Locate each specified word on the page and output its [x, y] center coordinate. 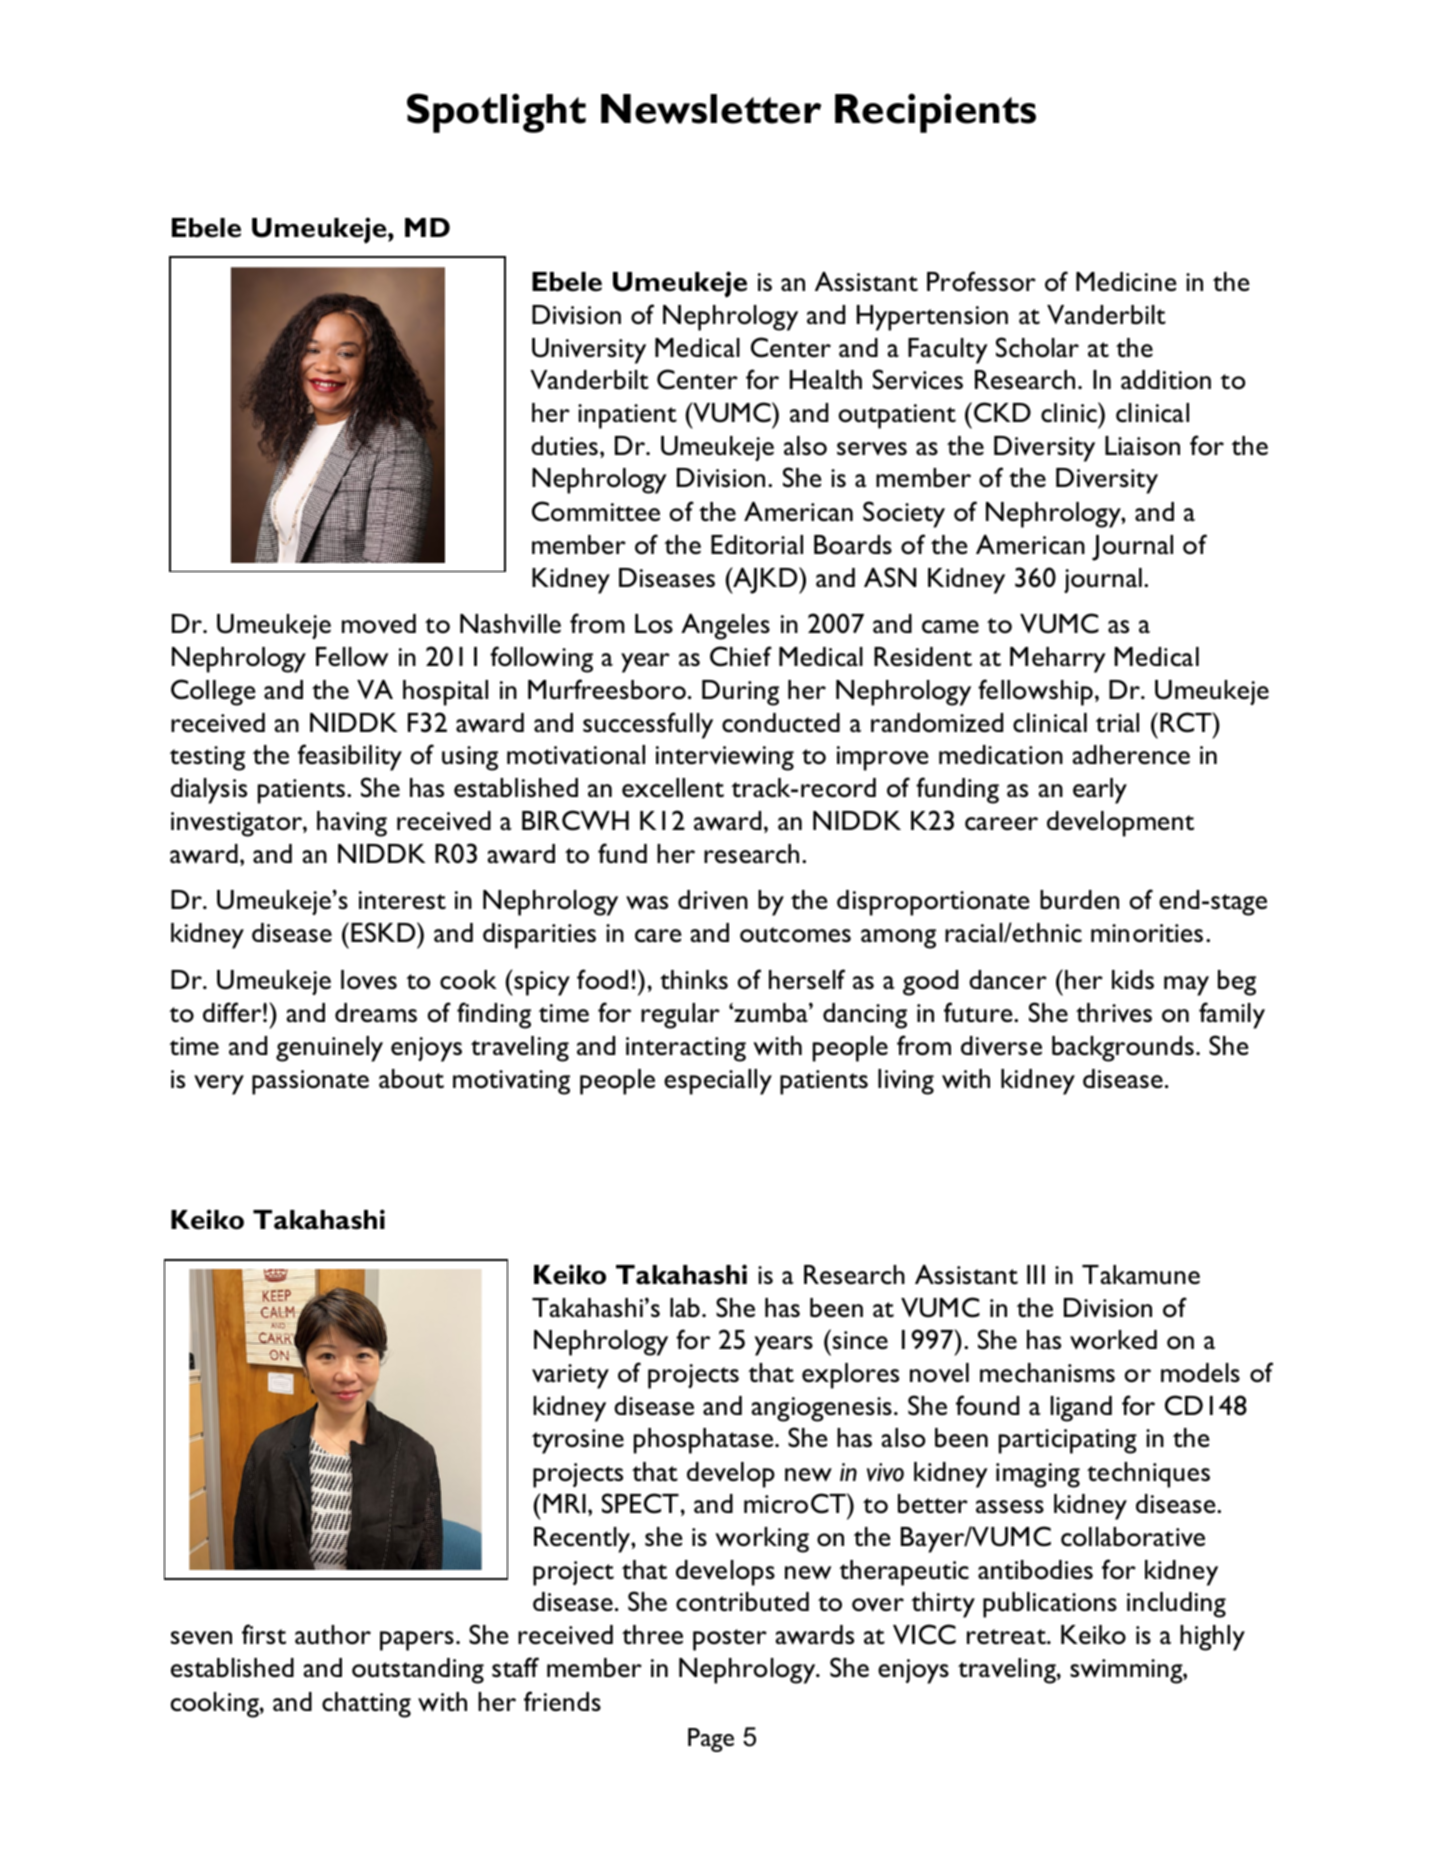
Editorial [757, 545]
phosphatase [703, 1441]
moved [379, 624]
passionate [310, 1082]
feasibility [350, 757]
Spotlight [496, 113]
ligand [1081, 1409]
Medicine [1126, 281]
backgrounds [1123, 1049]
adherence [1131, 755]
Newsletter [711, 109]
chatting [366, 1705]
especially [718, 1082]
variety [570, 1376]
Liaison [1142, 446]
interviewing [725, 758]
